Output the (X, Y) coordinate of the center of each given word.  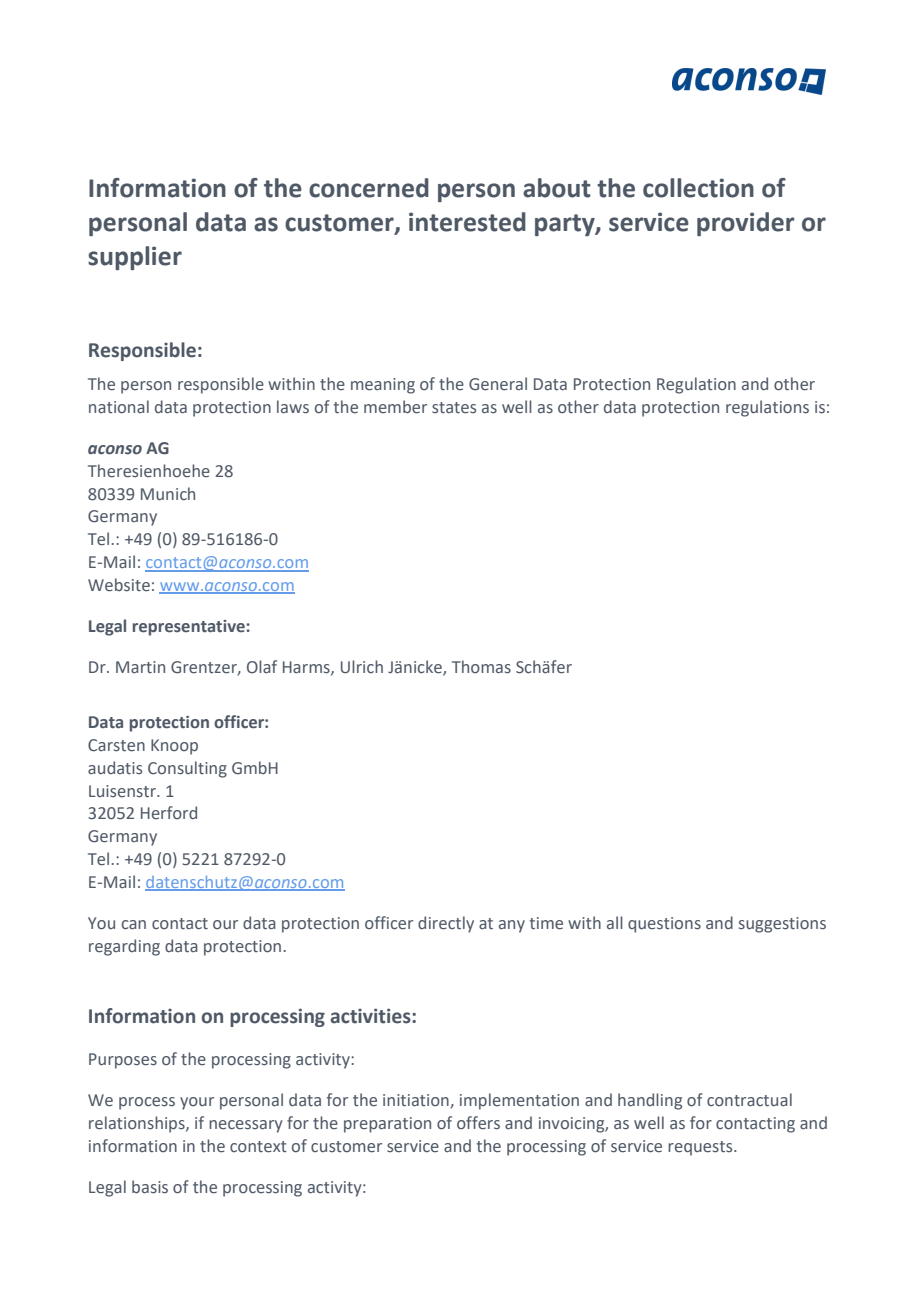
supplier (135, 258)
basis (150, 1187)
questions (664, 925)
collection (698, 188)
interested (467, 222)
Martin (140, 667)
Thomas (481, 667)
